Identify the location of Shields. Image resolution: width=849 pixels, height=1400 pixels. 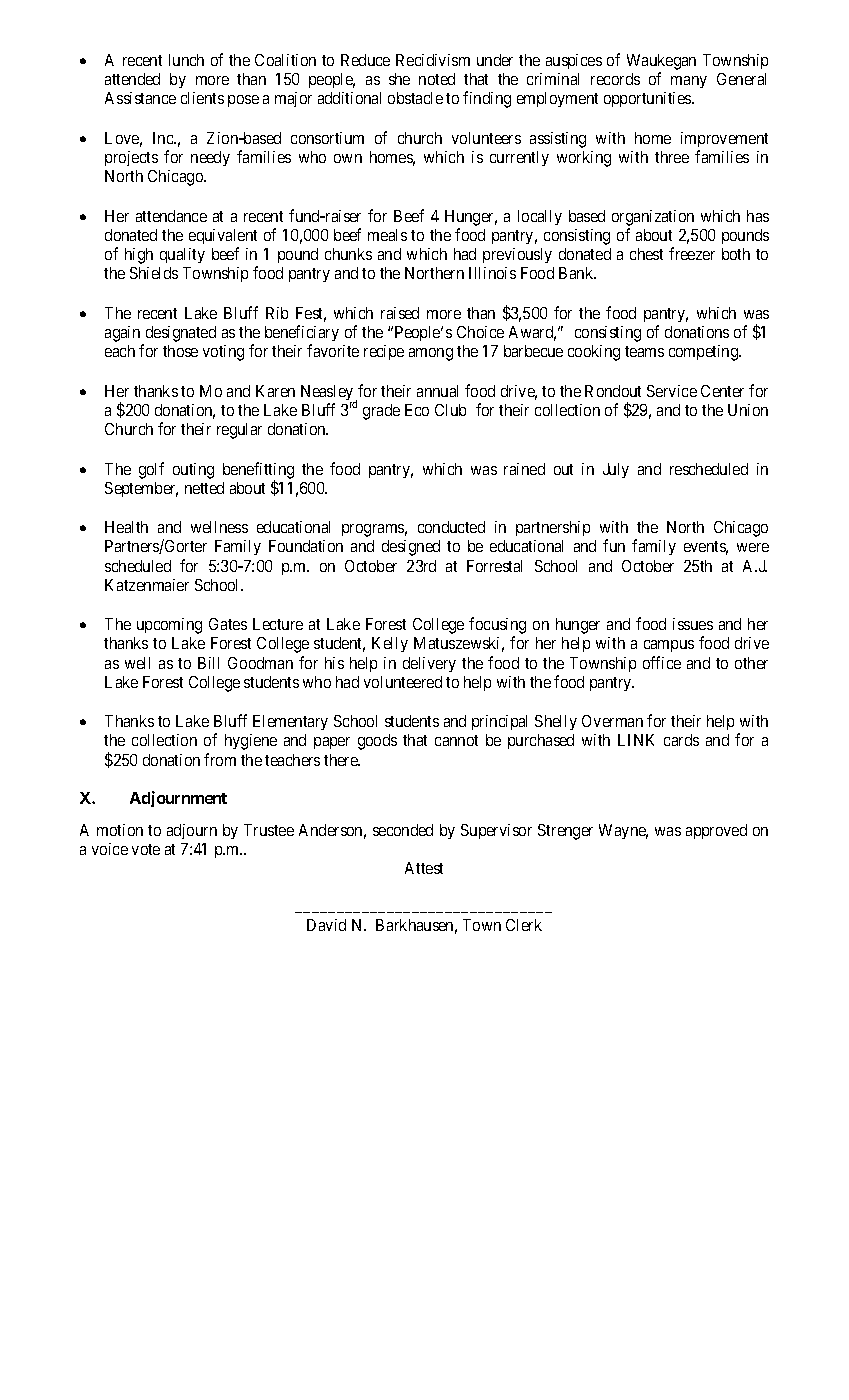
(154, 273).
